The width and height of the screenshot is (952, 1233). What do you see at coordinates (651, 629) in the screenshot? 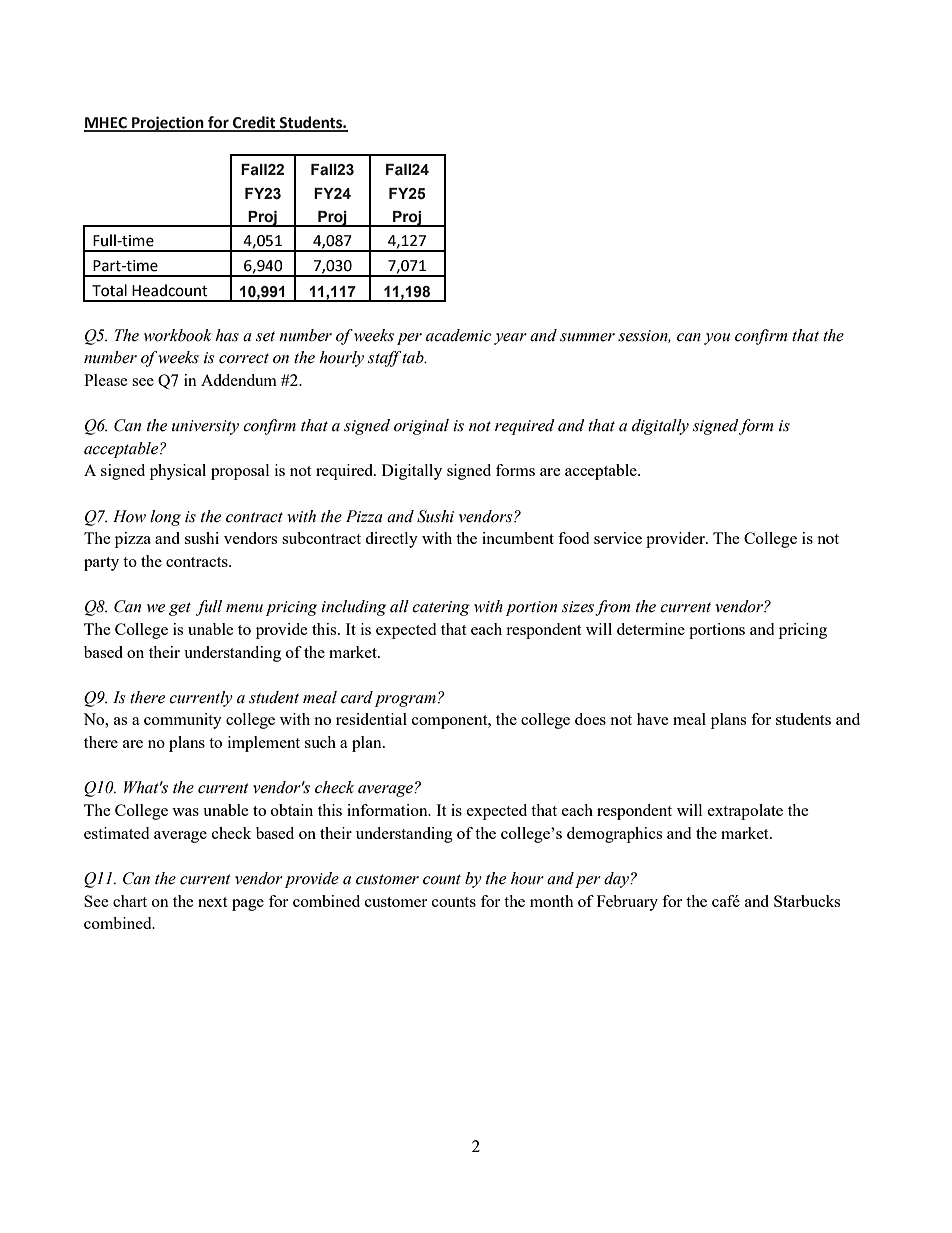
I see `determine` at bounding box center [651, 629].
